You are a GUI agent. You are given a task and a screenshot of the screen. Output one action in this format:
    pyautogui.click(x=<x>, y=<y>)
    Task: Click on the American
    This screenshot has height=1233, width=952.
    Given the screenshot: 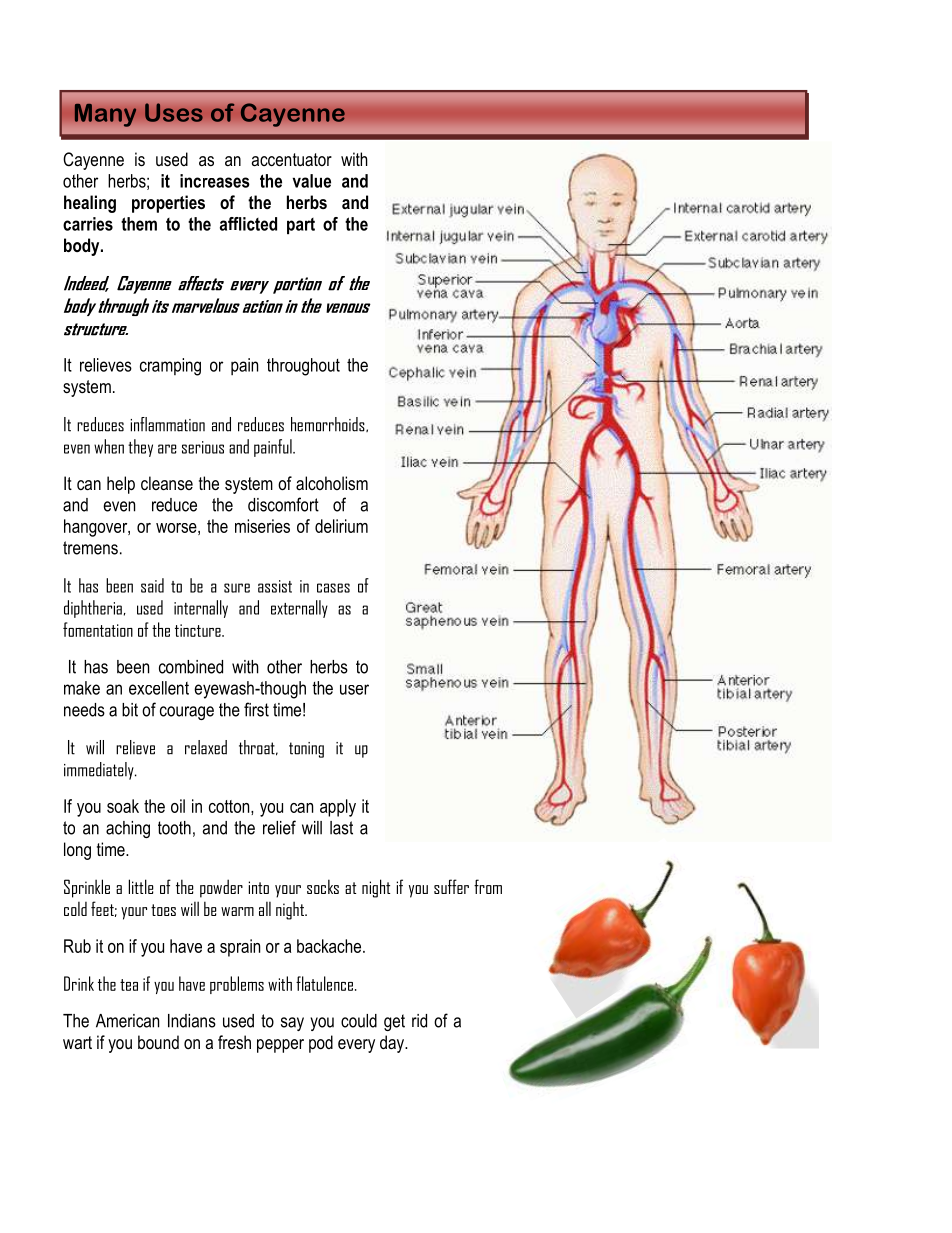 What is the action you would take?
    pyautogui.click(x=127, y=1021)
